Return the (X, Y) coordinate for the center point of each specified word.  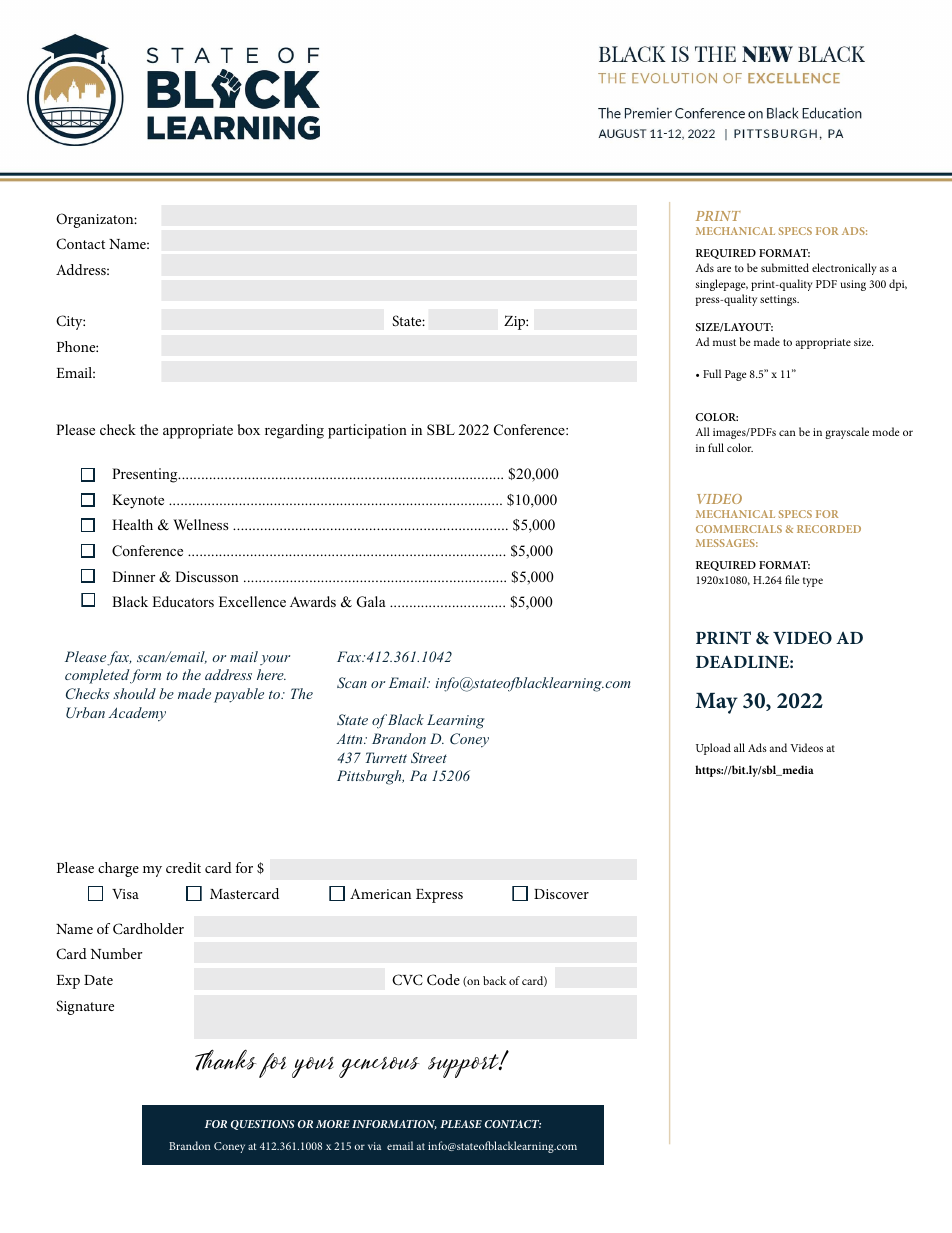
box (249, 429)
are (724, 269)
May (716, 703)
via (374, 1146)
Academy (137, 714)
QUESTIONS (263, 1125)
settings (779, 300)
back (494, 980)
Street (429, 758)
